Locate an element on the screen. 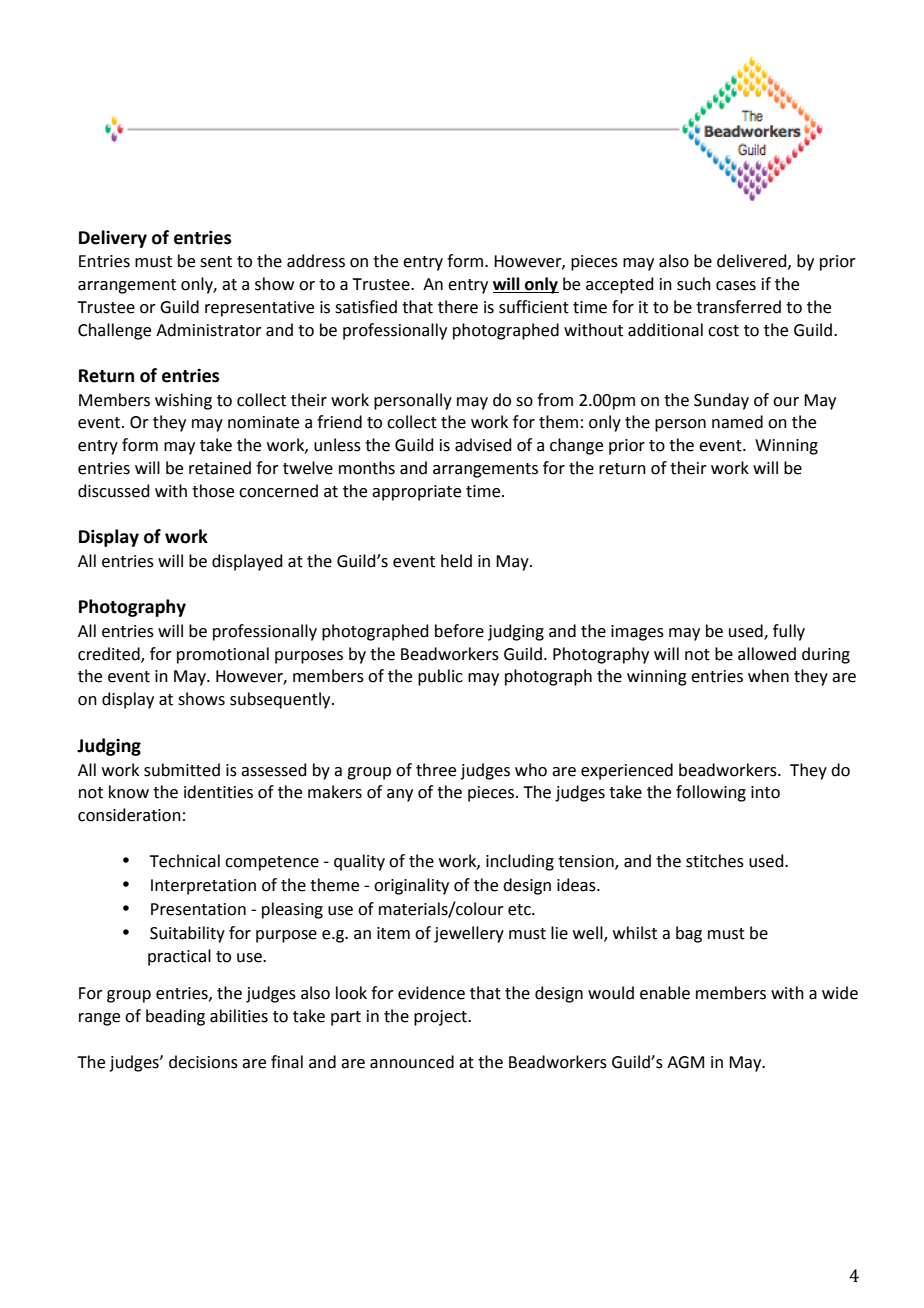 The height and width of the screenshot is (1308, 924). Delivery is located at coordinates (113, 239).
